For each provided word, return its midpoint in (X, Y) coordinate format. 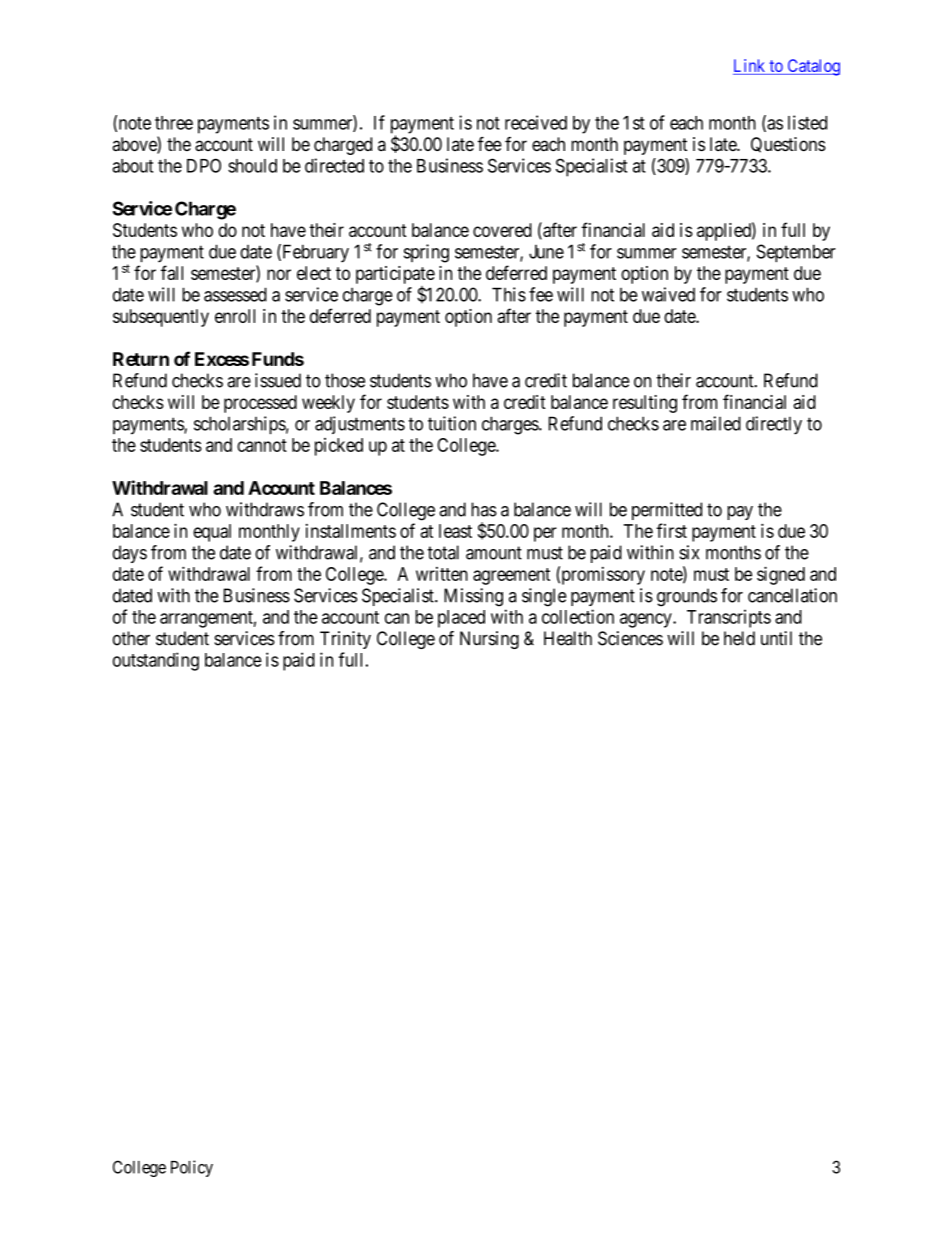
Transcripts (729, 618)
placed (461, 619)
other (131, 638)
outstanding (156, 661)
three (174, 123)
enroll (235, 316)
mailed (716, 423)
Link (749, 65)
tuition (452, 423)
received (536, 122)
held (739, 638)
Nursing (489, 640)
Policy (192, 1168)
